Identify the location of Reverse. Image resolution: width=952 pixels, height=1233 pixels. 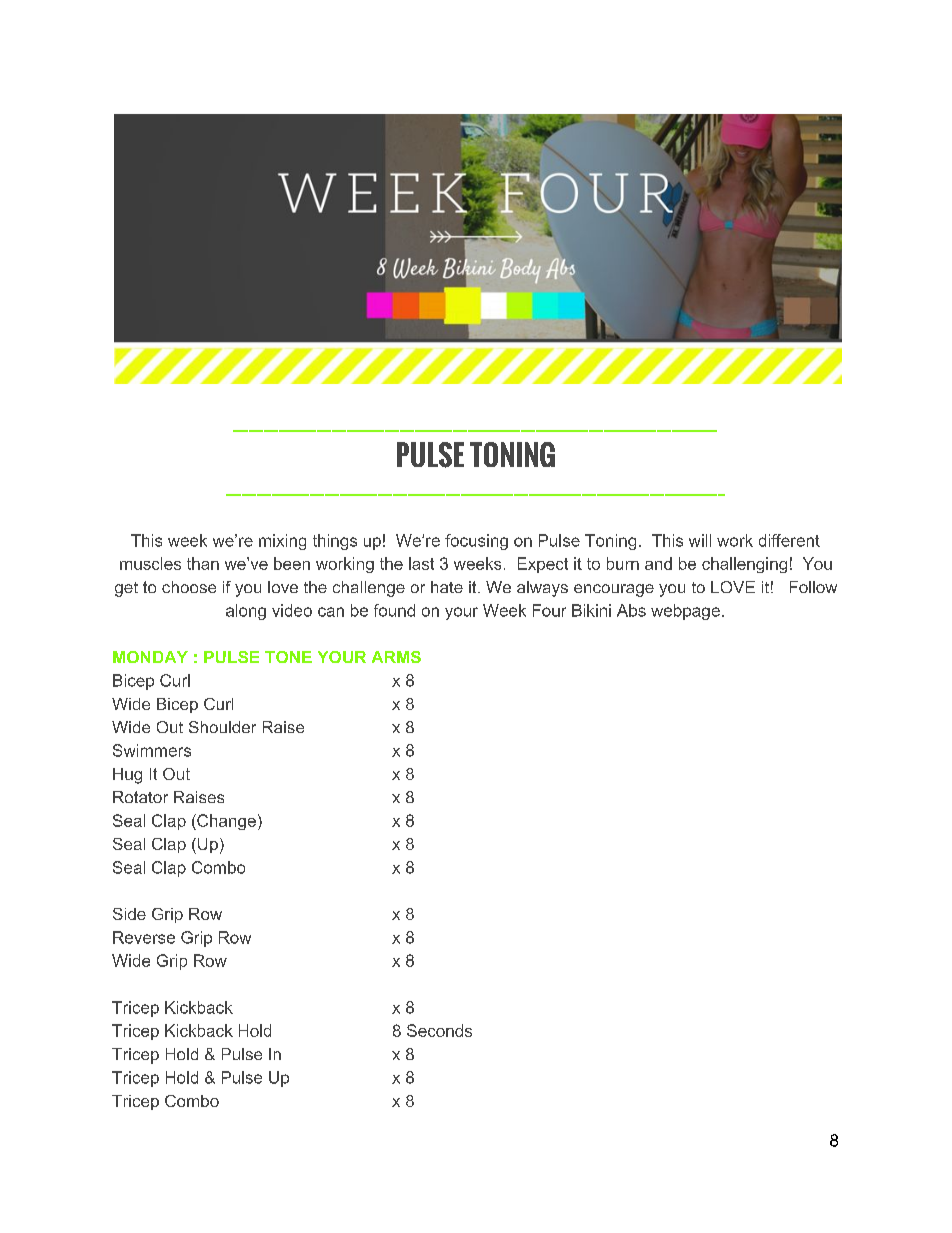
(144, 937).
